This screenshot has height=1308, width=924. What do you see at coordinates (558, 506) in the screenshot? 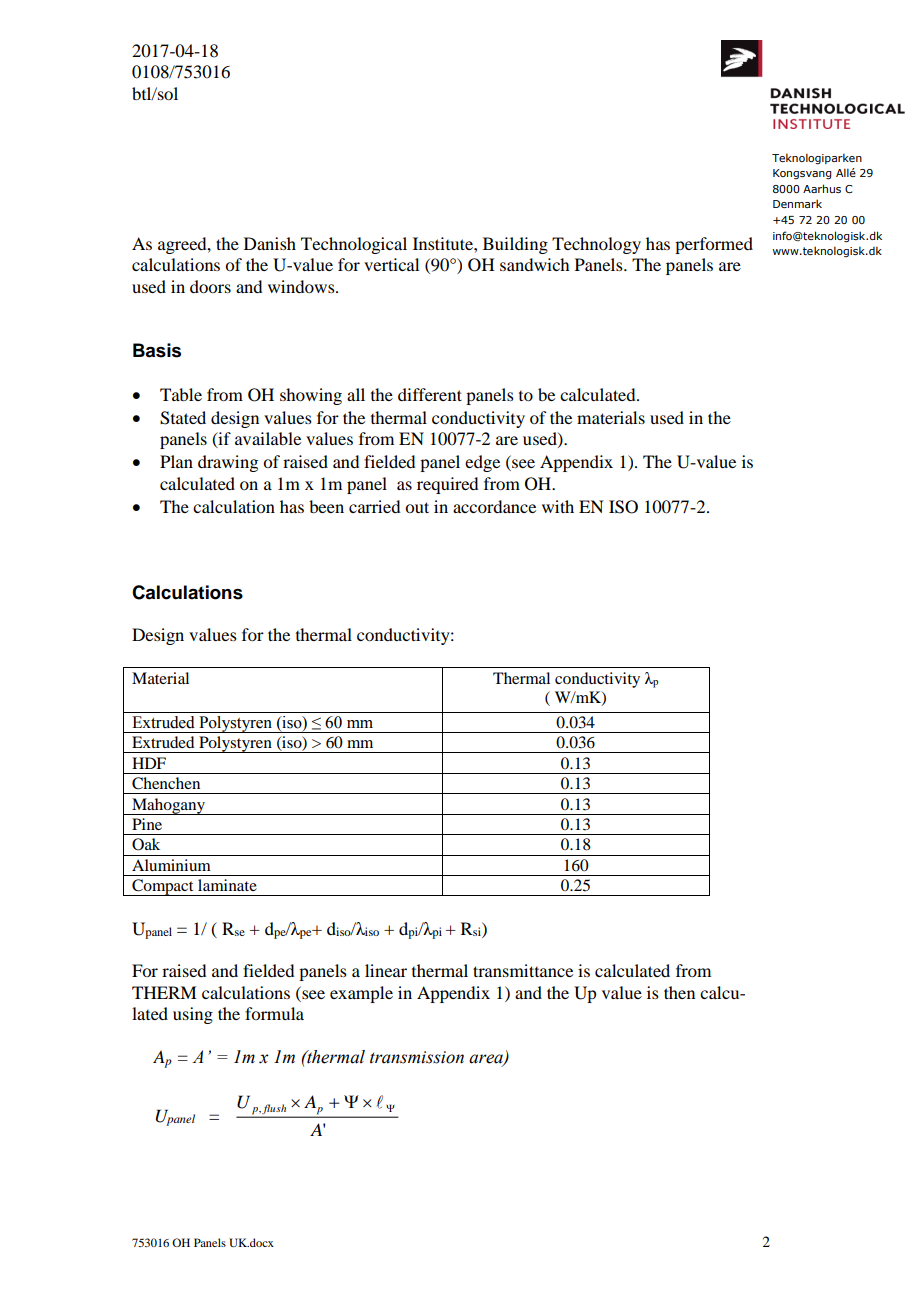
I see `with` at bounding box center [558, 506].
